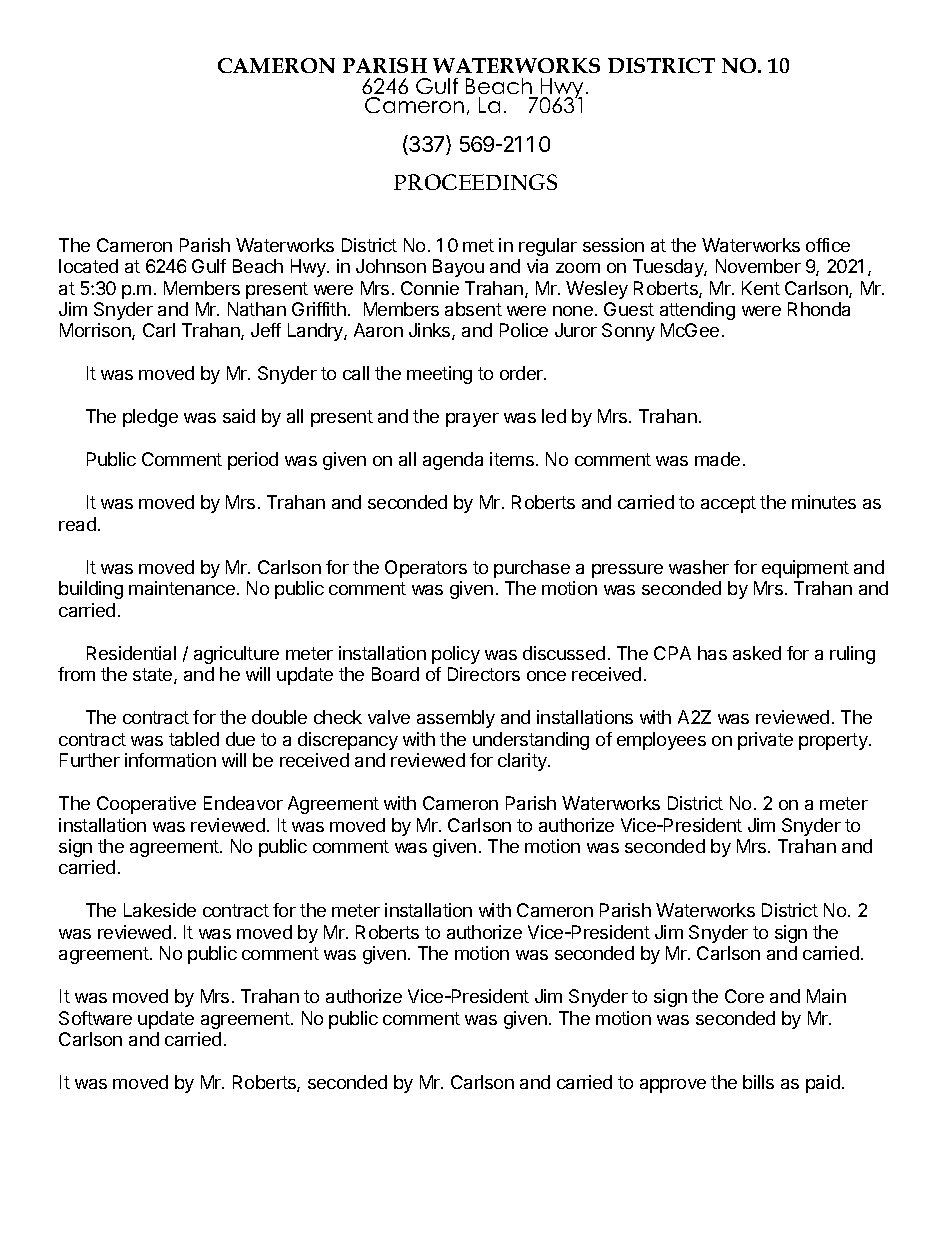  Describe the element at coordinates (170, 760) in the page. I see `information` at that location.
